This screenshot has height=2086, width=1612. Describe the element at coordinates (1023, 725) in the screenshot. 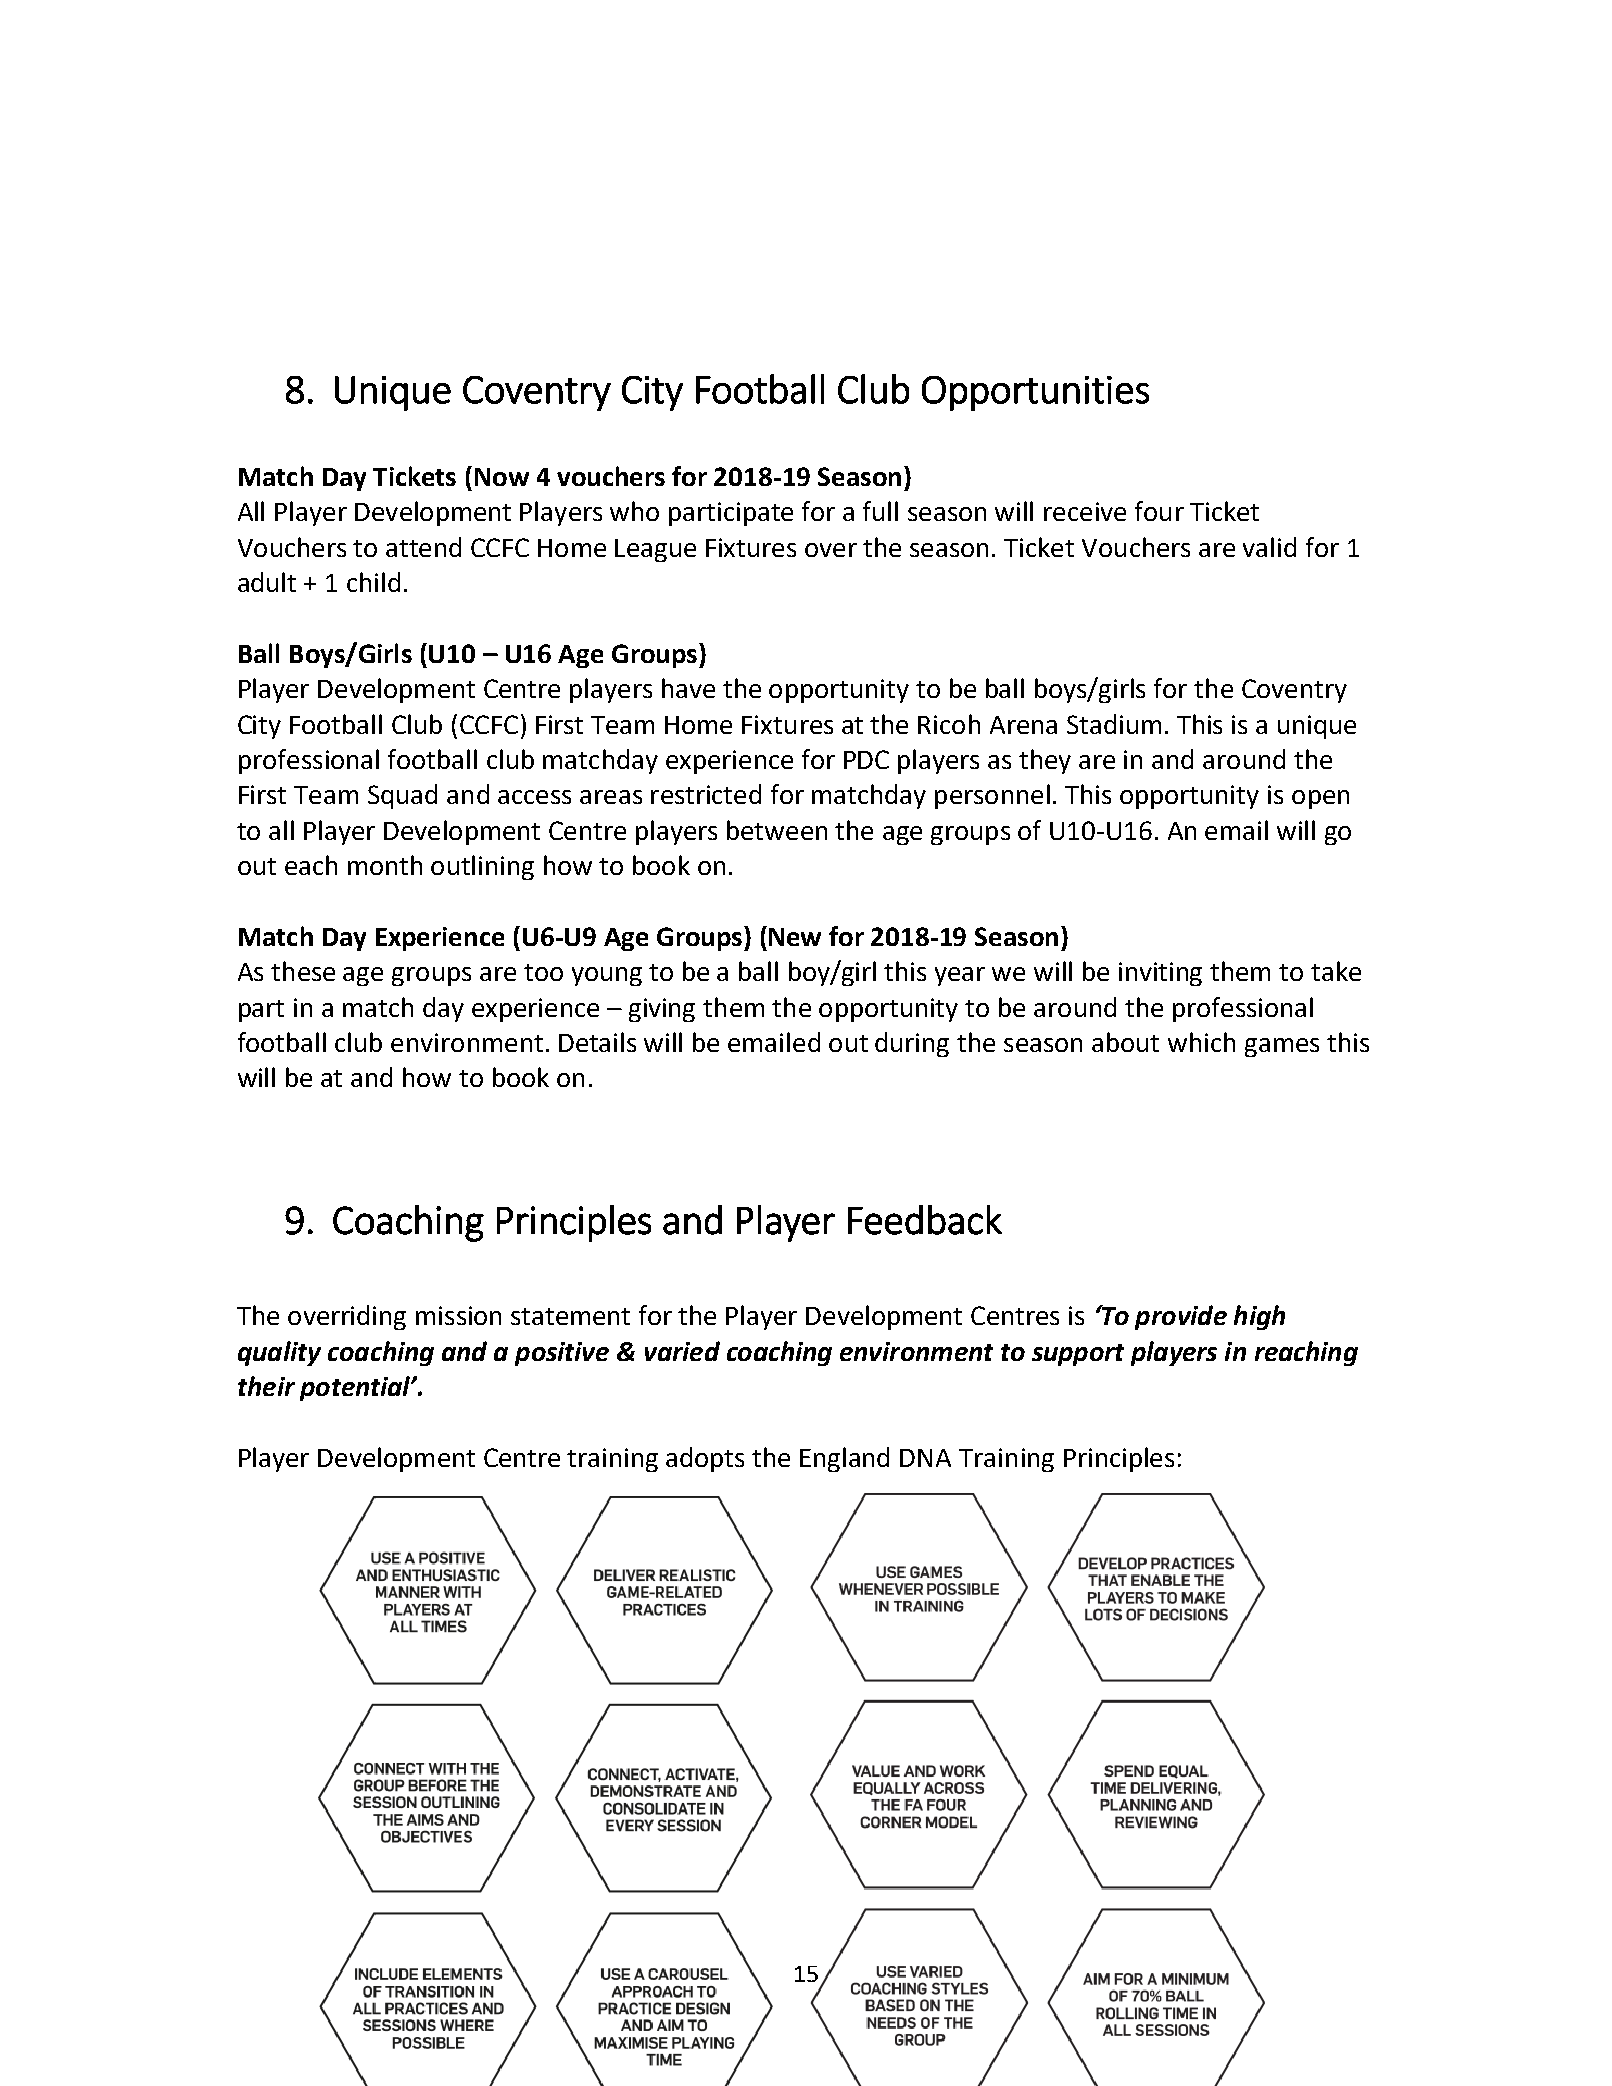

I see `Arena` at that location.
